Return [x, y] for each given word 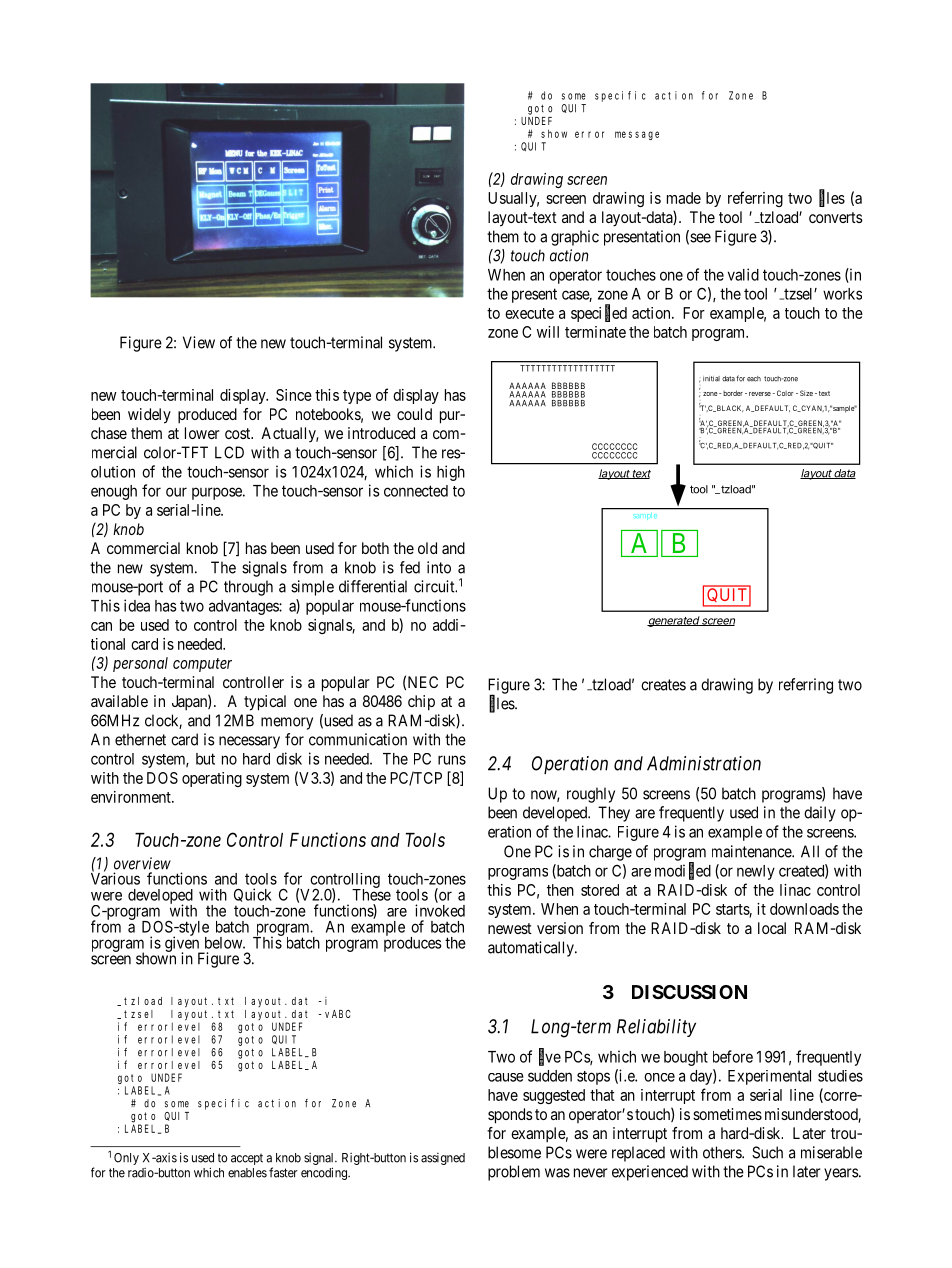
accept [247, 1159]
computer [202, 665]
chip [421, 703]
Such [767, 1152]
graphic [575, 238]
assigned [443, 1159]
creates [663, 685]
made [684, 198]
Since [294, 395]
